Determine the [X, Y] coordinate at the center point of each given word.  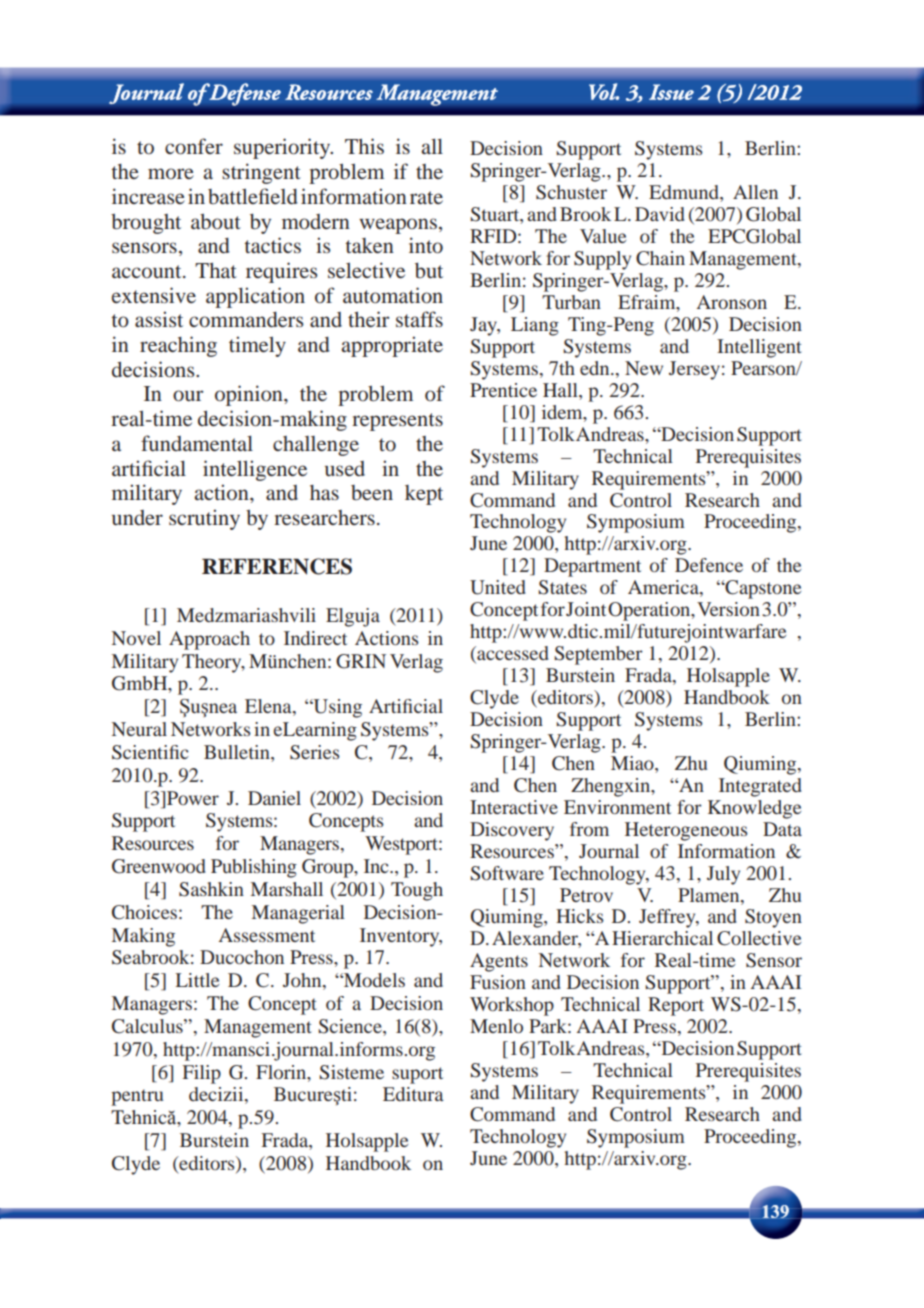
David [660, 214]
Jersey [694, 370]
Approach [209, 640]
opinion [250, 395]
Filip [201, 1074]
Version [728, 609]
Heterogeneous [686, 831]
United [498, 587]
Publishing [254, 868]
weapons [398, 226]
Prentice [503, 390]
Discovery [512, 831]
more [171, 173]
